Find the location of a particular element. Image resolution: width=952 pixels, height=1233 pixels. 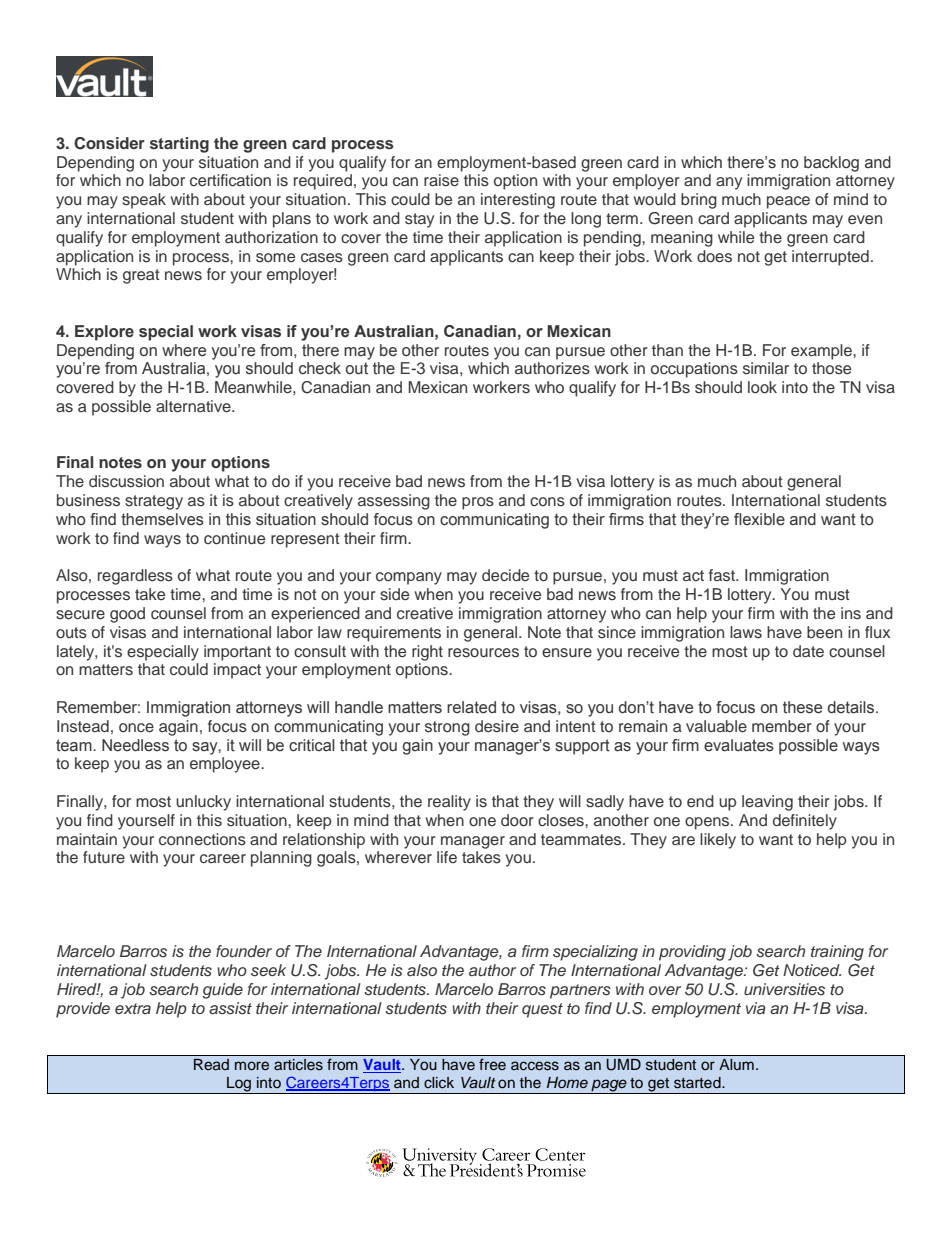

laws is located at coordinates (746, 632).
